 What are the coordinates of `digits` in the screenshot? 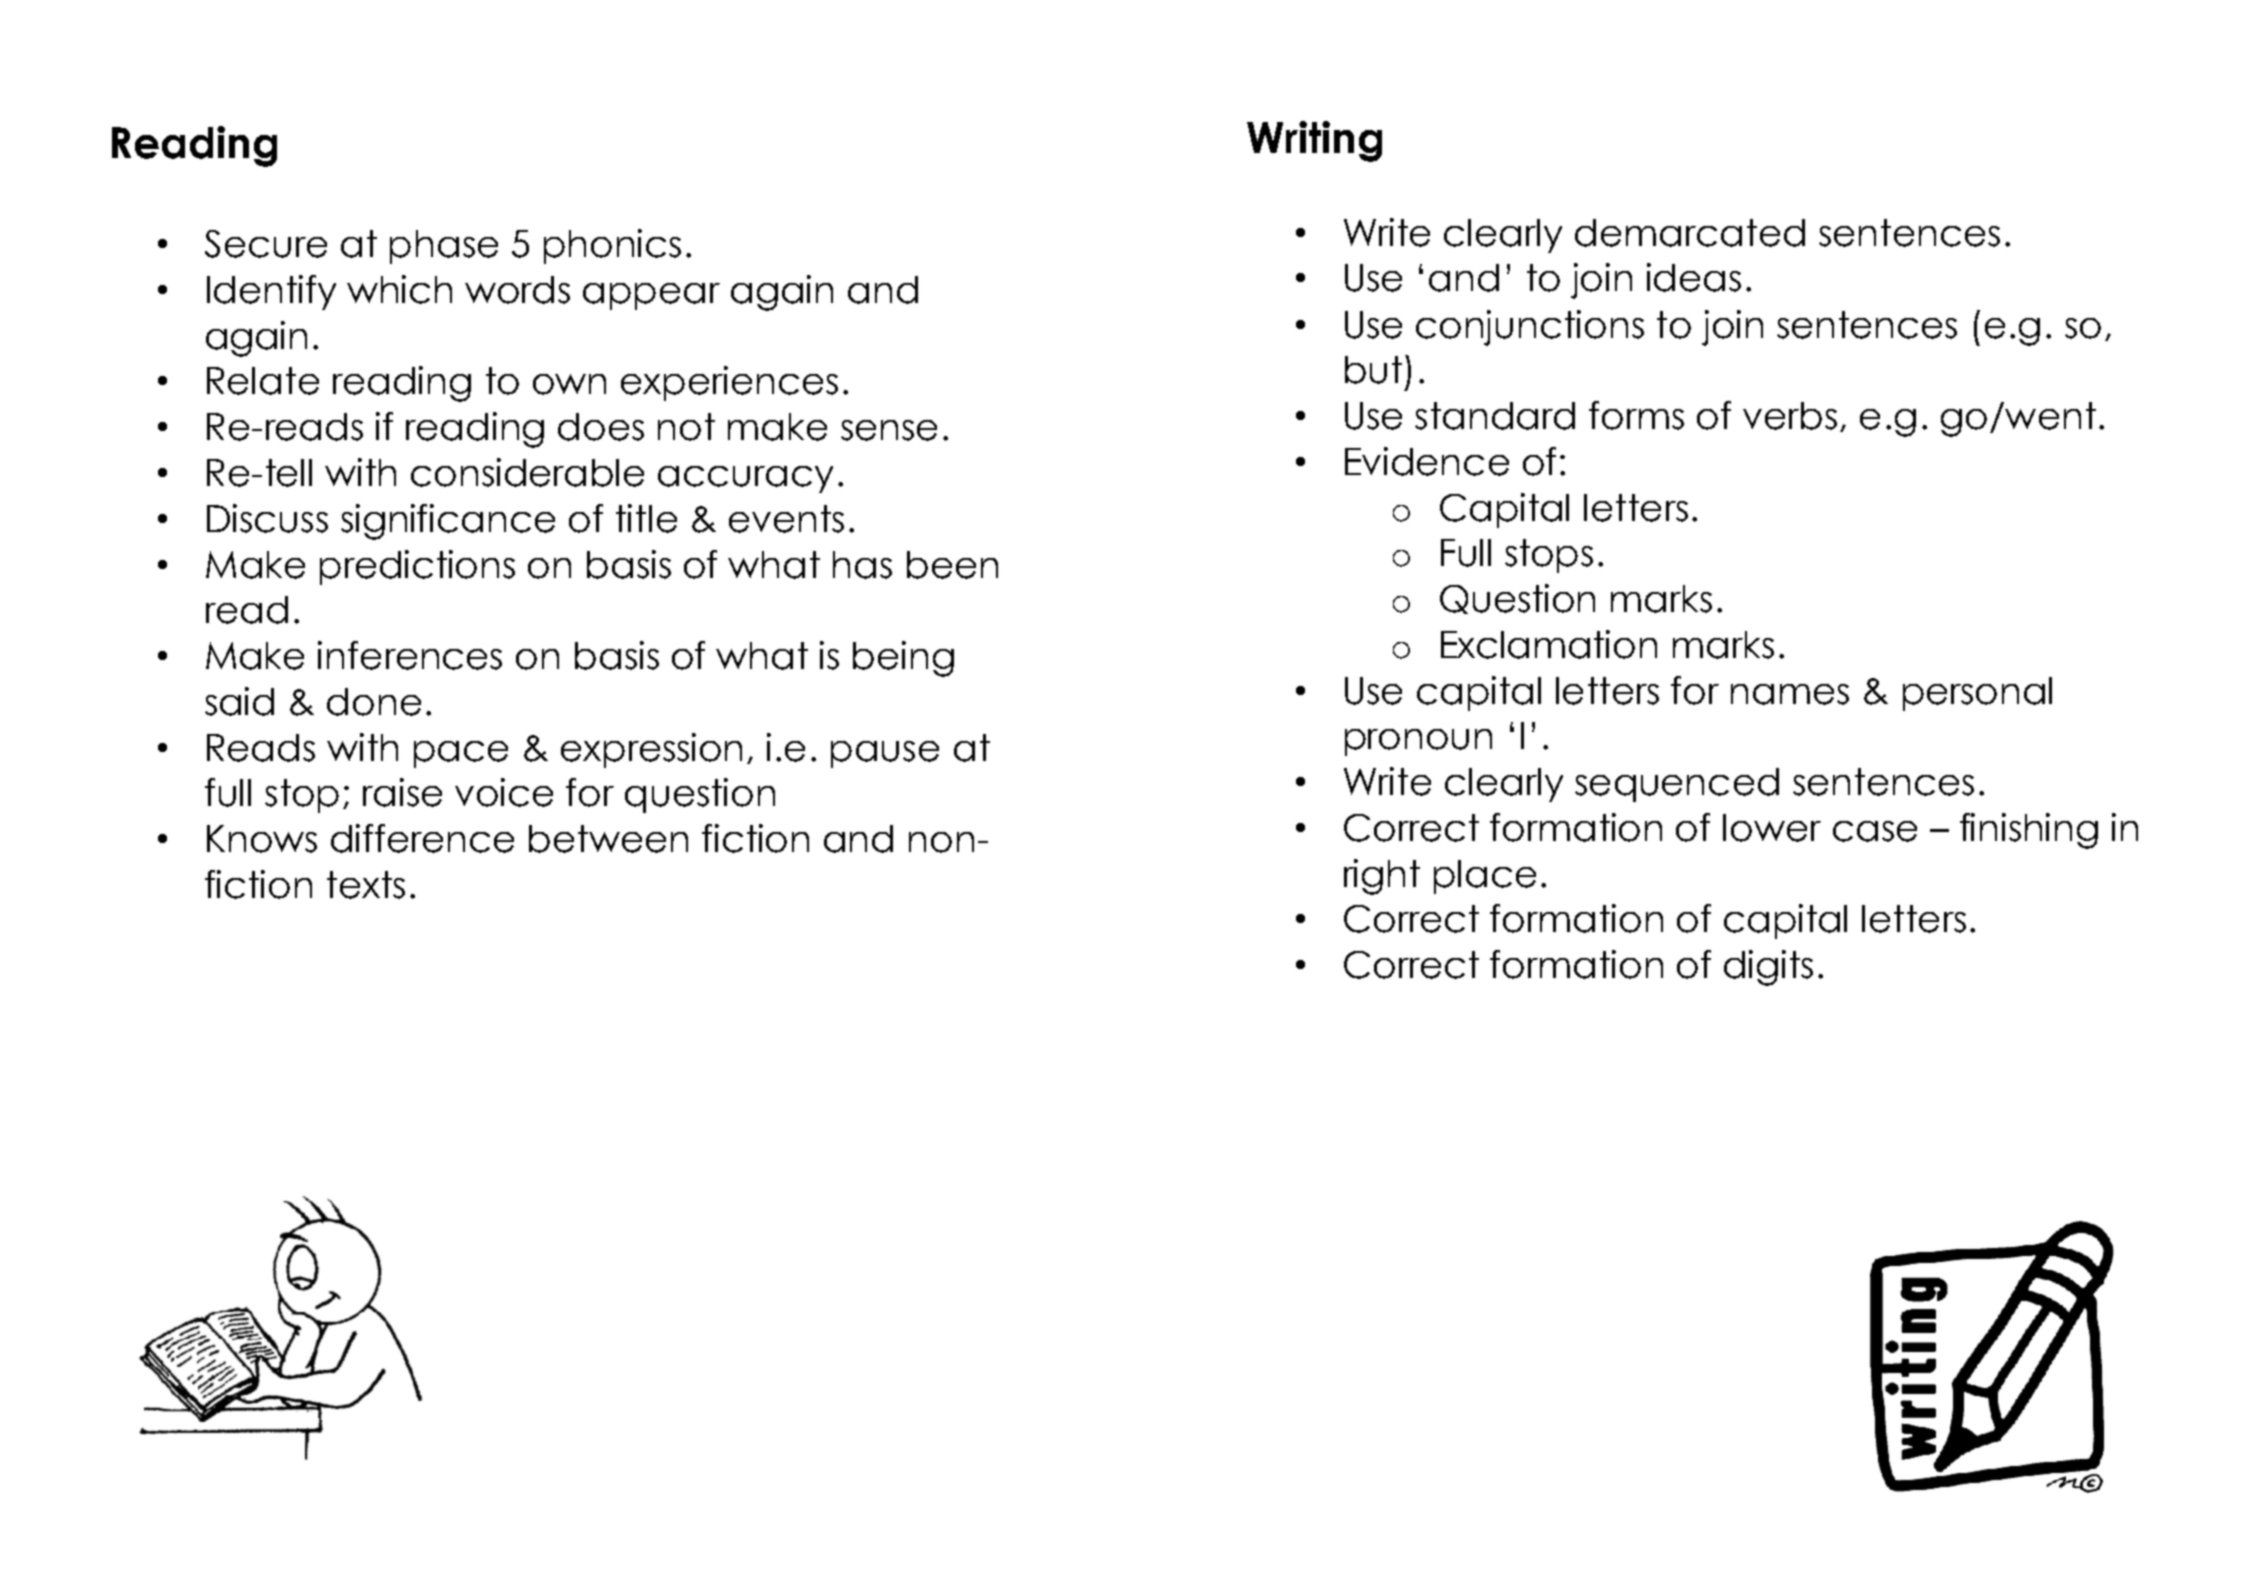 It's located at (1768, 968).
